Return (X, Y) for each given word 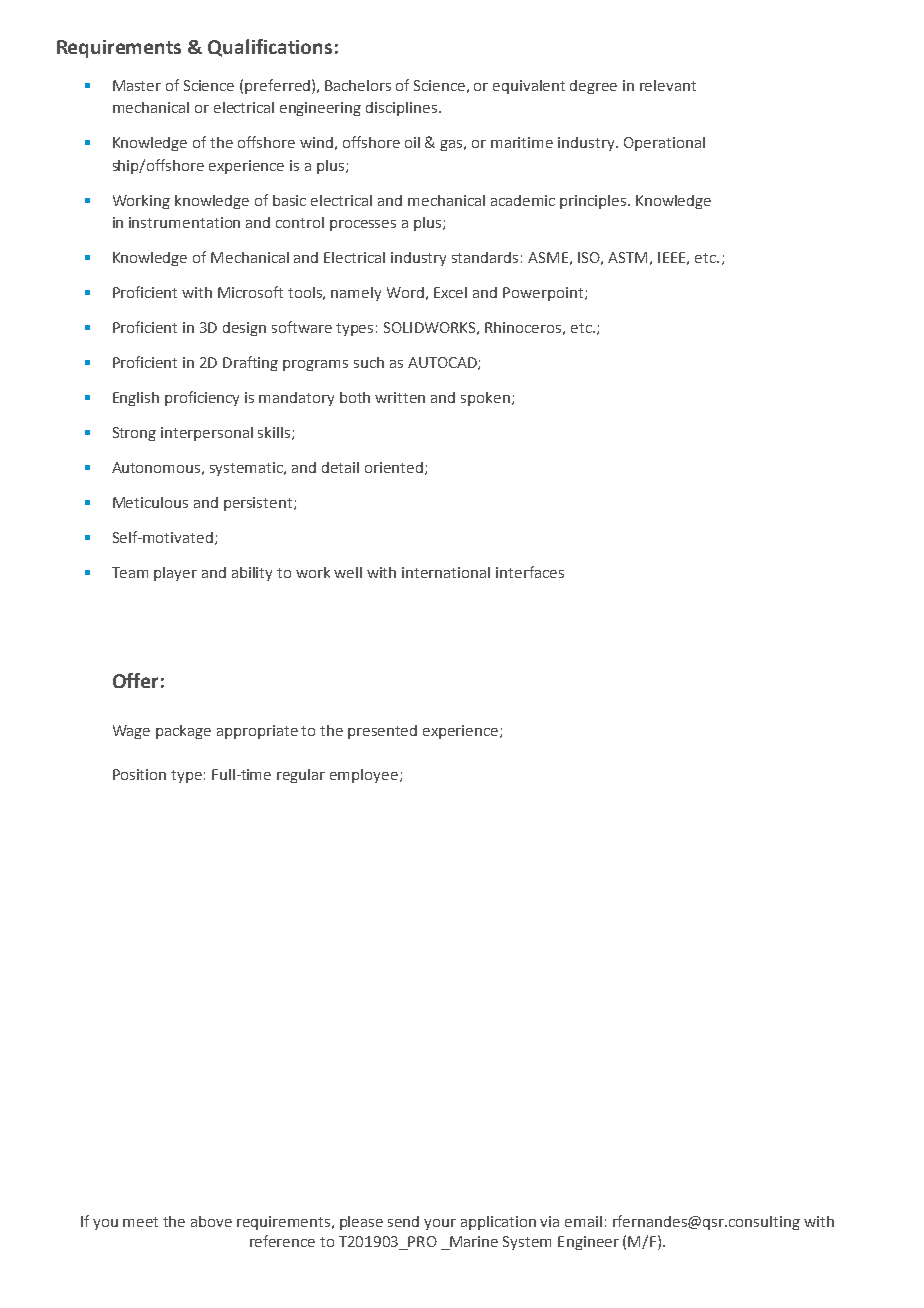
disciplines (403, 109)
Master (137, 85)
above (211, 1221)
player (175, 574)
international (446, 572)
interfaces (530, 572)
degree (593, 87)
